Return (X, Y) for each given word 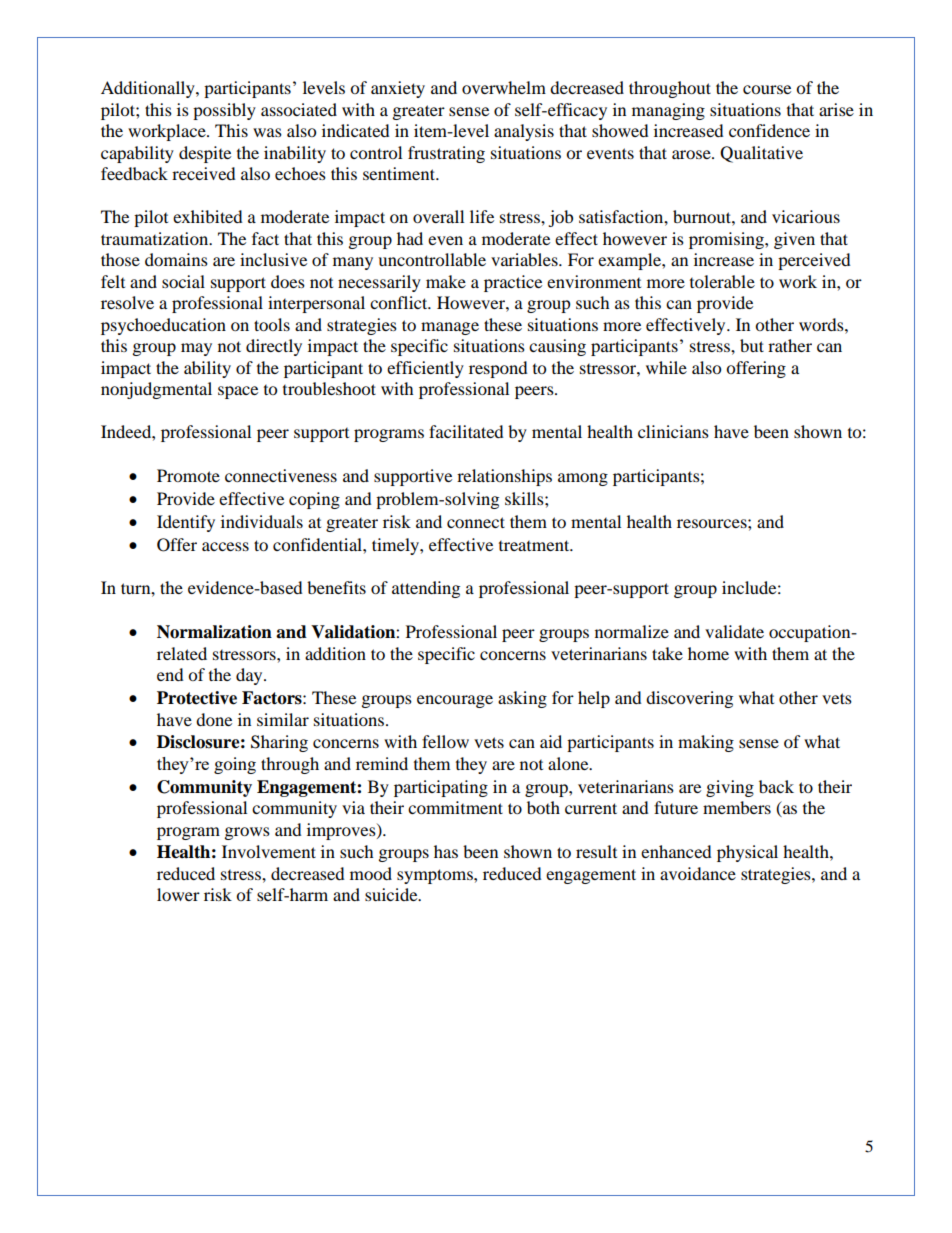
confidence (769, 130)
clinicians (673, 431)
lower (178, 894)
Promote (188, 475)
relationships (504, 477)
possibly (224, 111)
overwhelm (504, 87)
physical (747, 853)
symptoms (436, 876)
